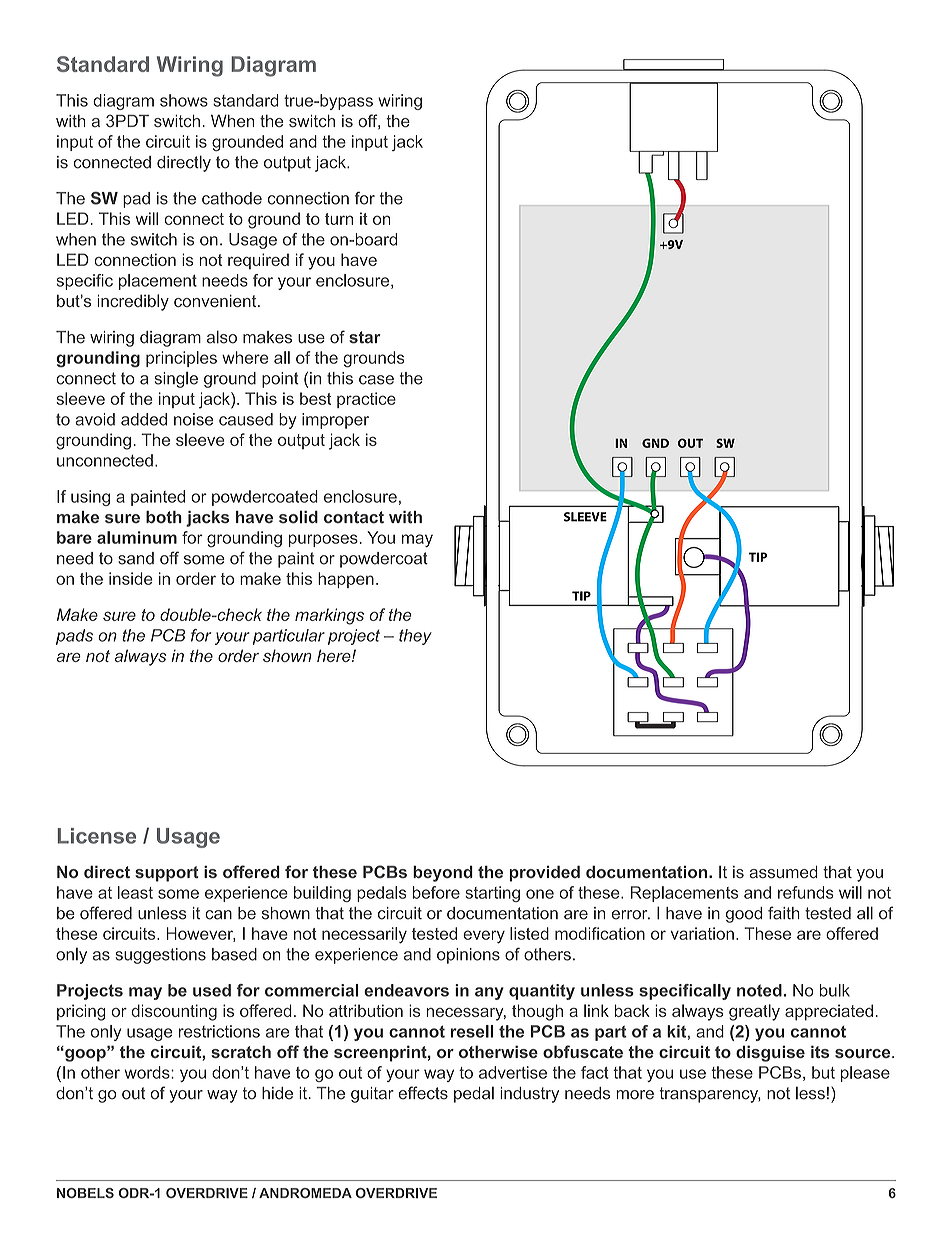 The width and height of the screenshot is (952, 1233). I want to click on case, so click(376, 380).
